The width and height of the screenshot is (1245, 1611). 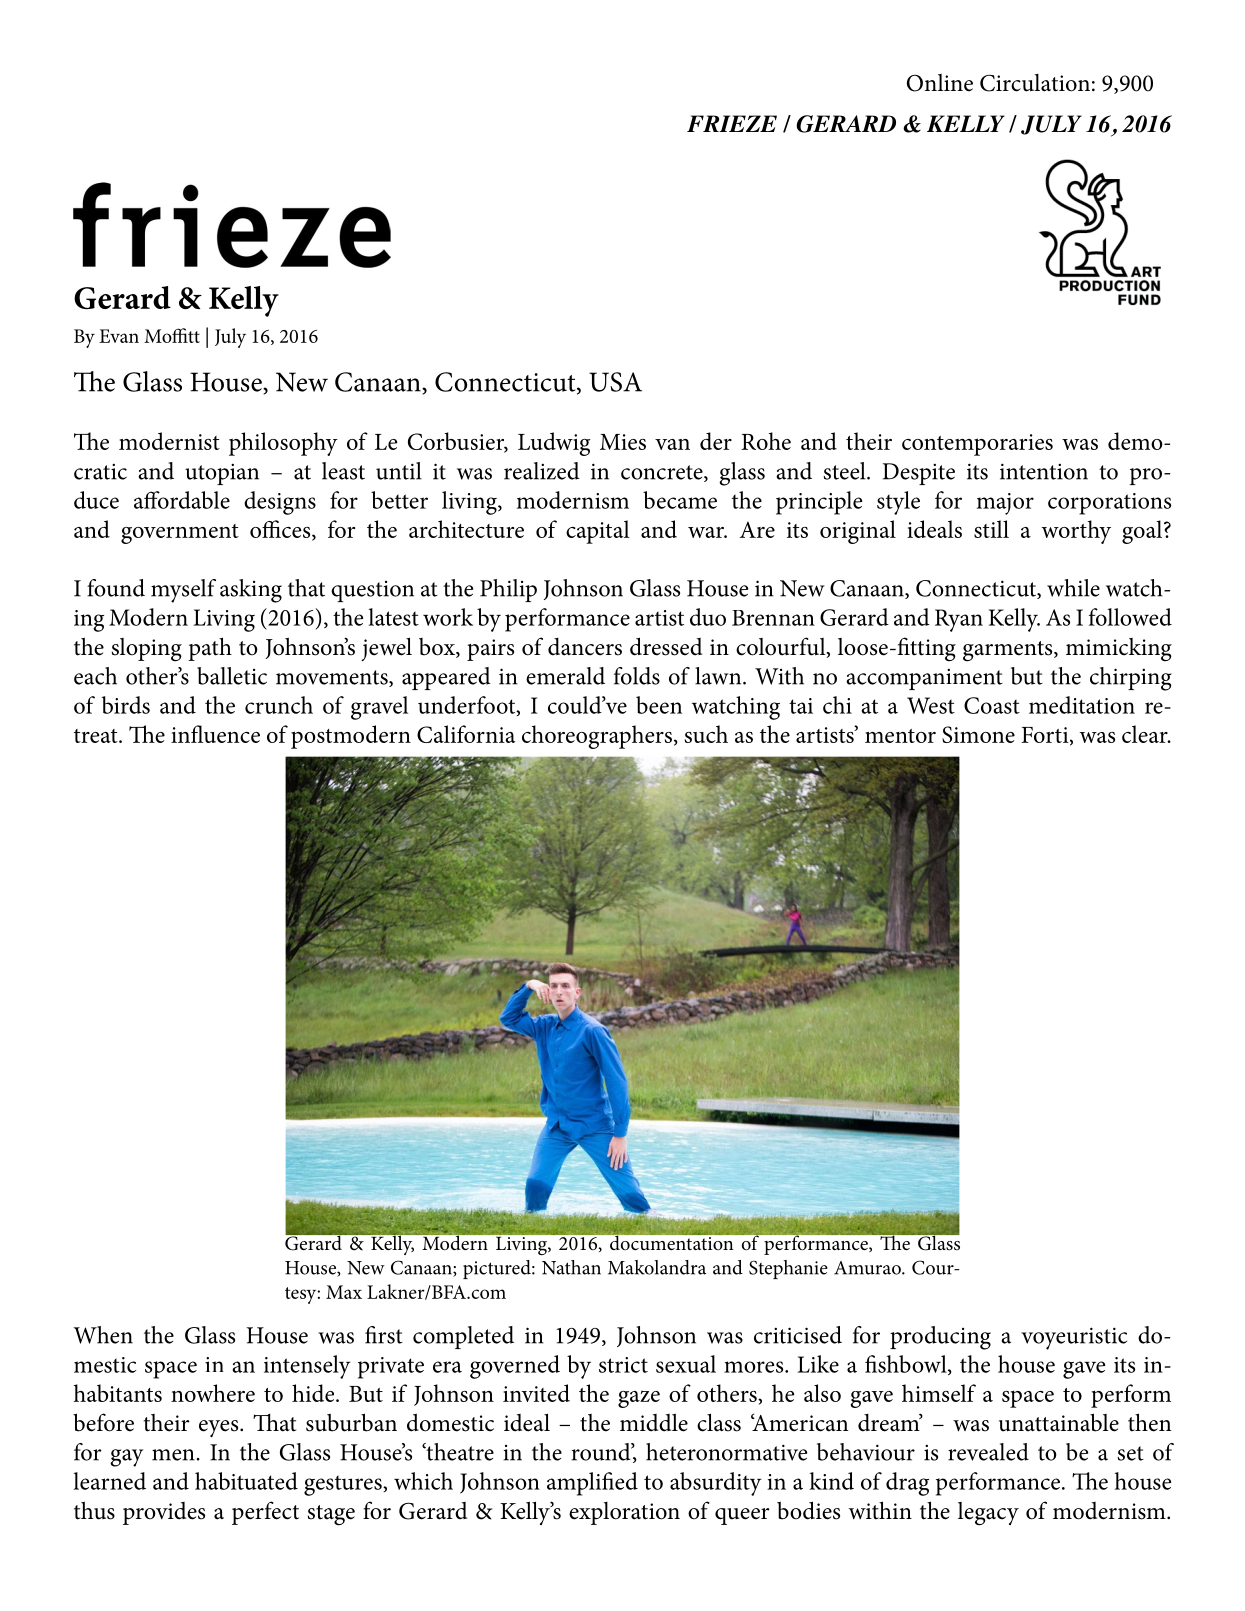 I want to click on FRIEZE, so click(x=732, y=123).
